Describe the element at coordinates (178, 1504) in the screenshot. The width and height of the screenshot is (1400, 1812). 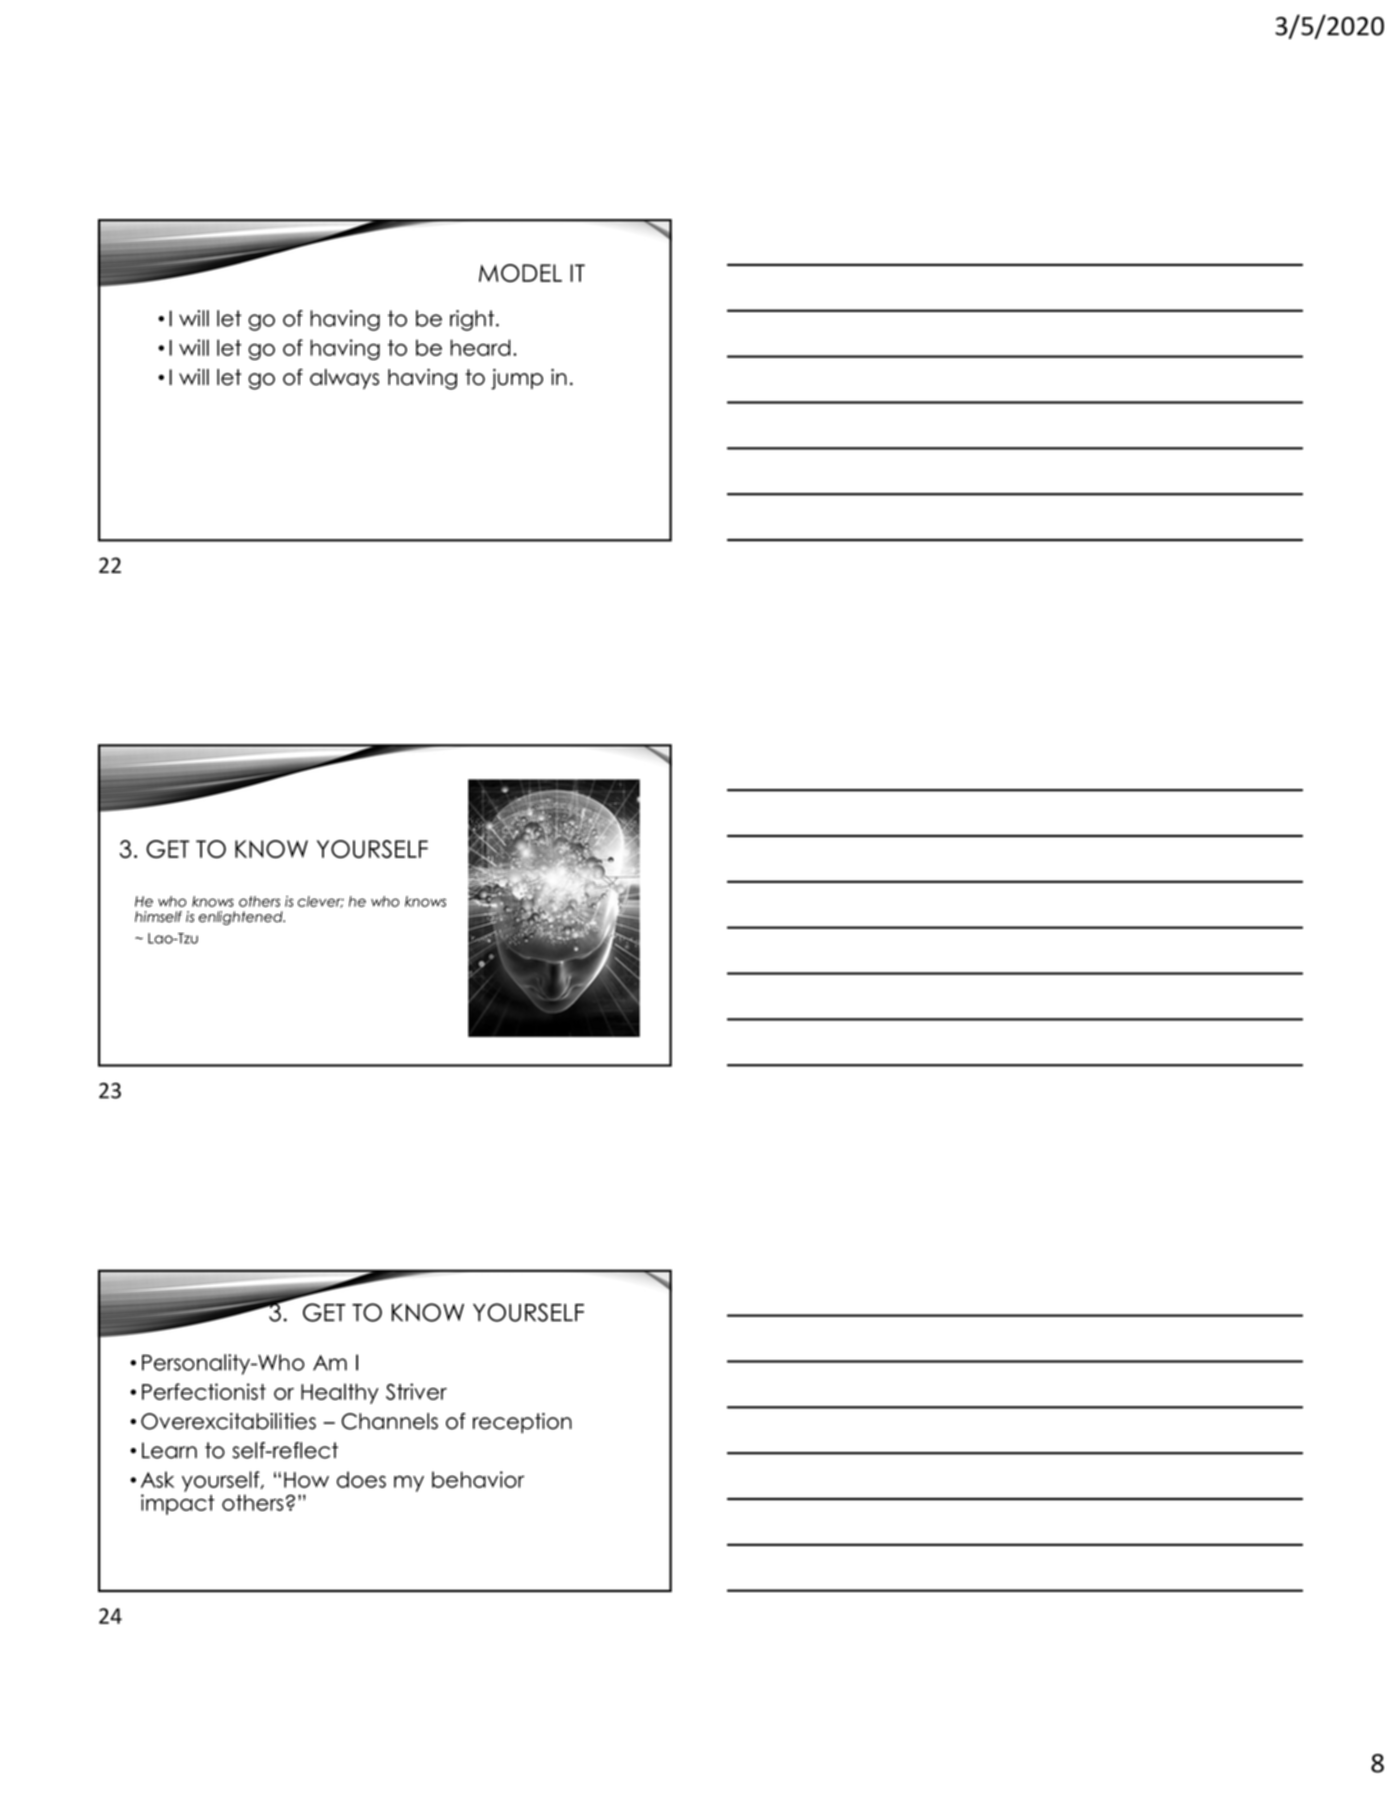
I see `impact` at that location.
